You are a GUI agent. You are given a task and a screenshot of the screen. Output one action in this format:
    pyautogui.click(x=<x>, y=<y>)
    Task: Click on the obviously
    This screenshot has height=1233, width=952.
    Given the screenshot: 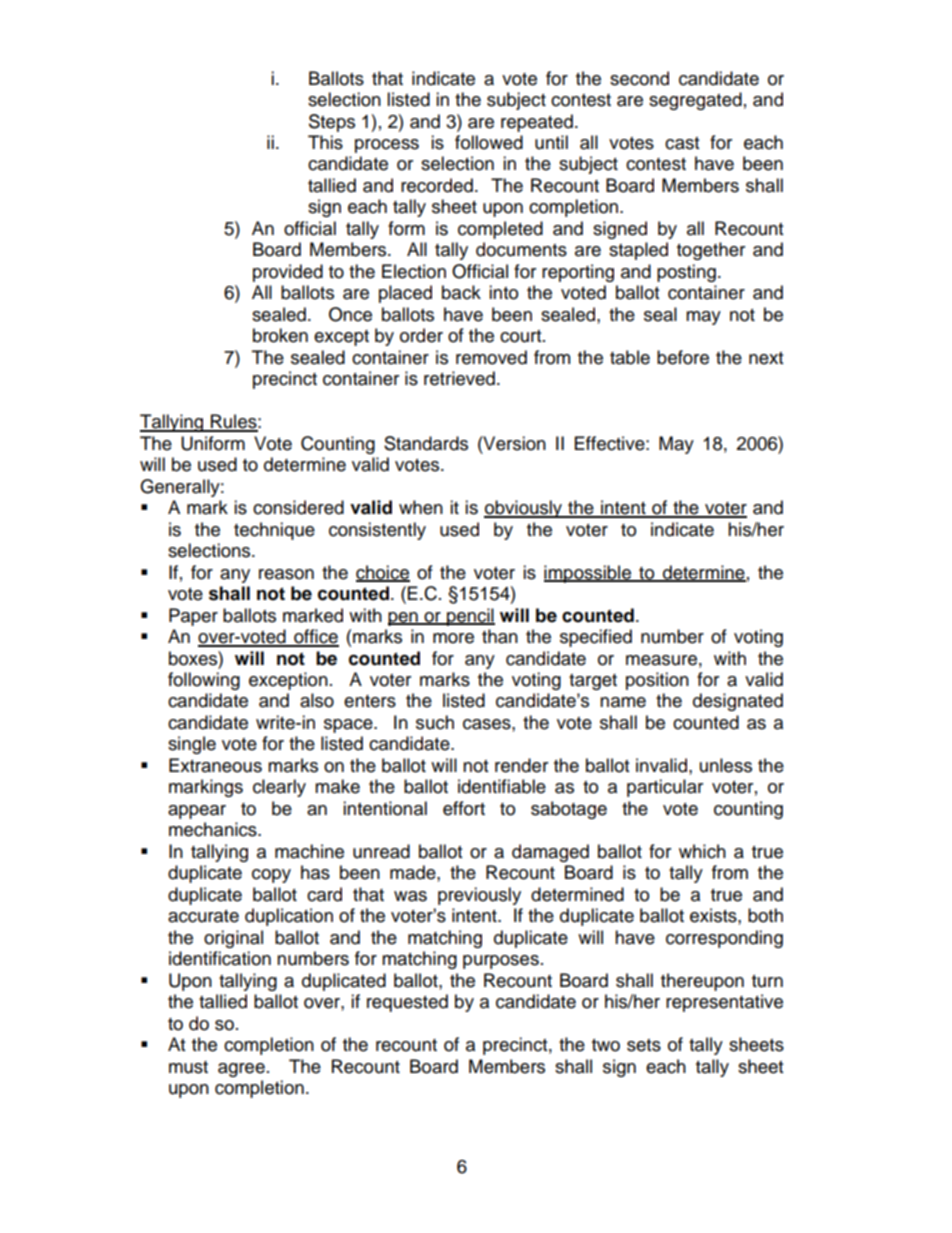 What is the action you would take?
    pyautogui.click(x=524, y=509)
